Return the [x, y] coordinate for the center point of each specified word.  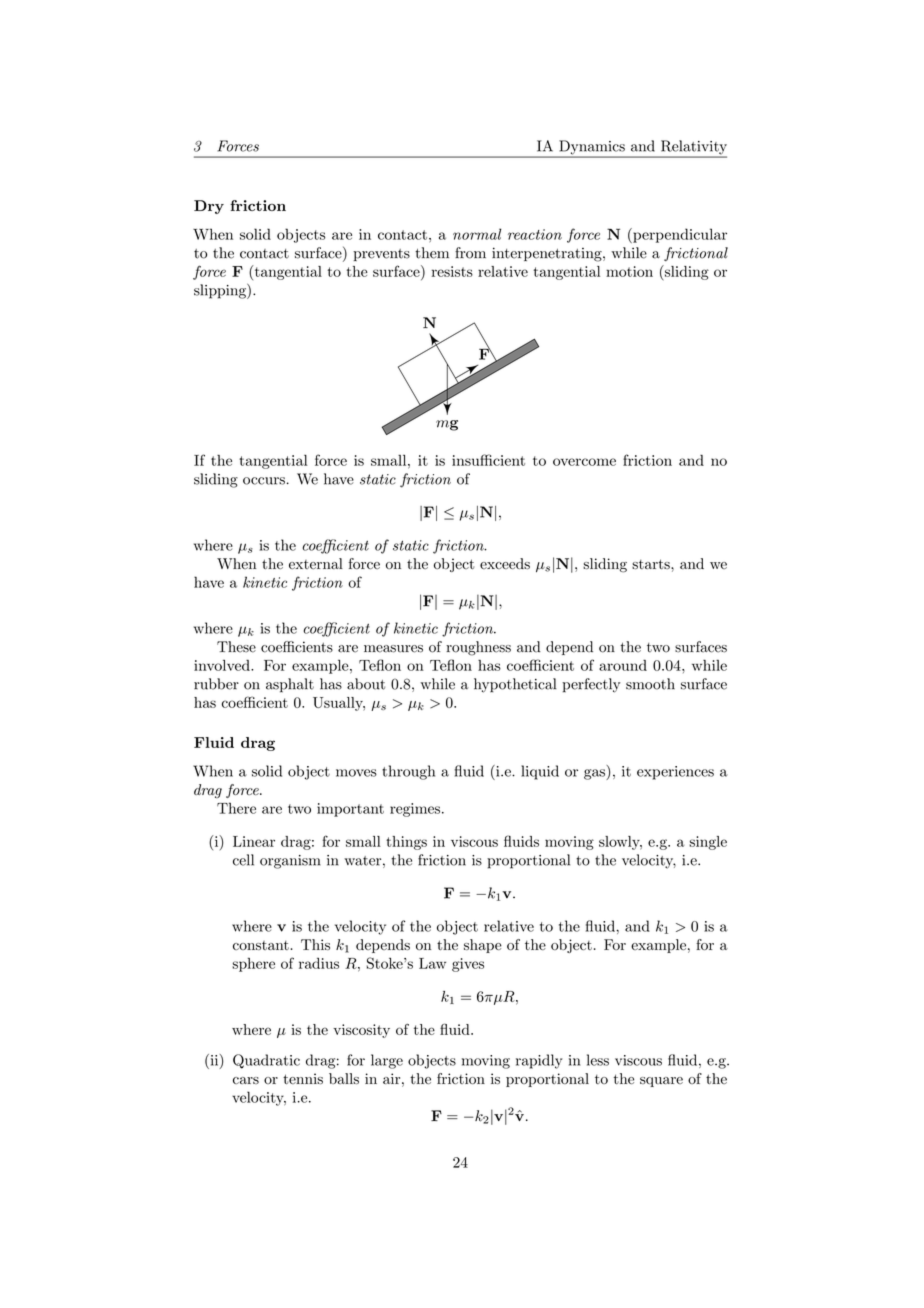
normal [477, 234]
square [661, 1082]
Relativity [692, 148]
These [236, 647]
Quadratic [266, 1061]
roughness [478, 648]
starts [652, 564]
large [387, 1061]
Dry [209, 207]
